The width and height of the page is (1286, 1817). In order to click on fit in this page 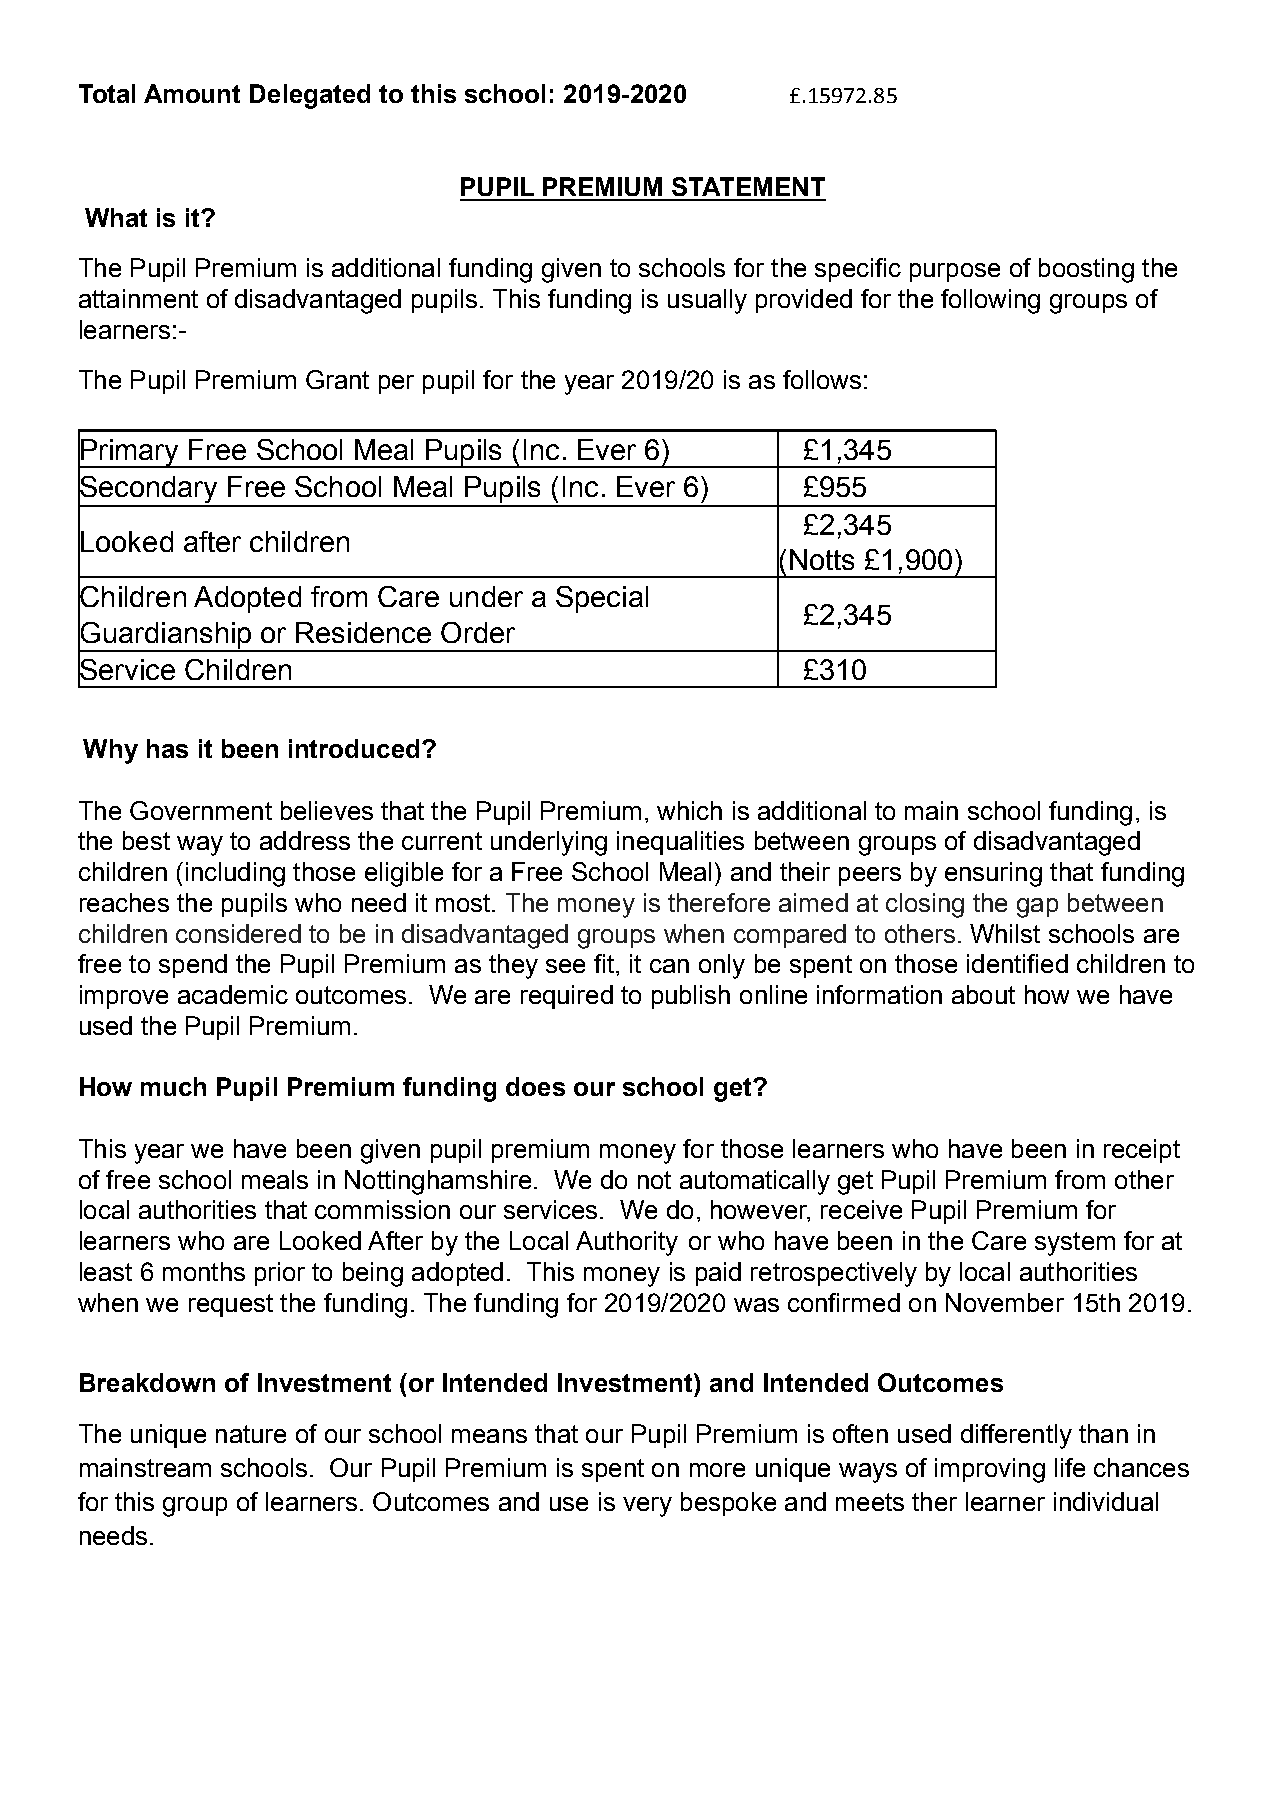, I will do `click(604, 963)`.
